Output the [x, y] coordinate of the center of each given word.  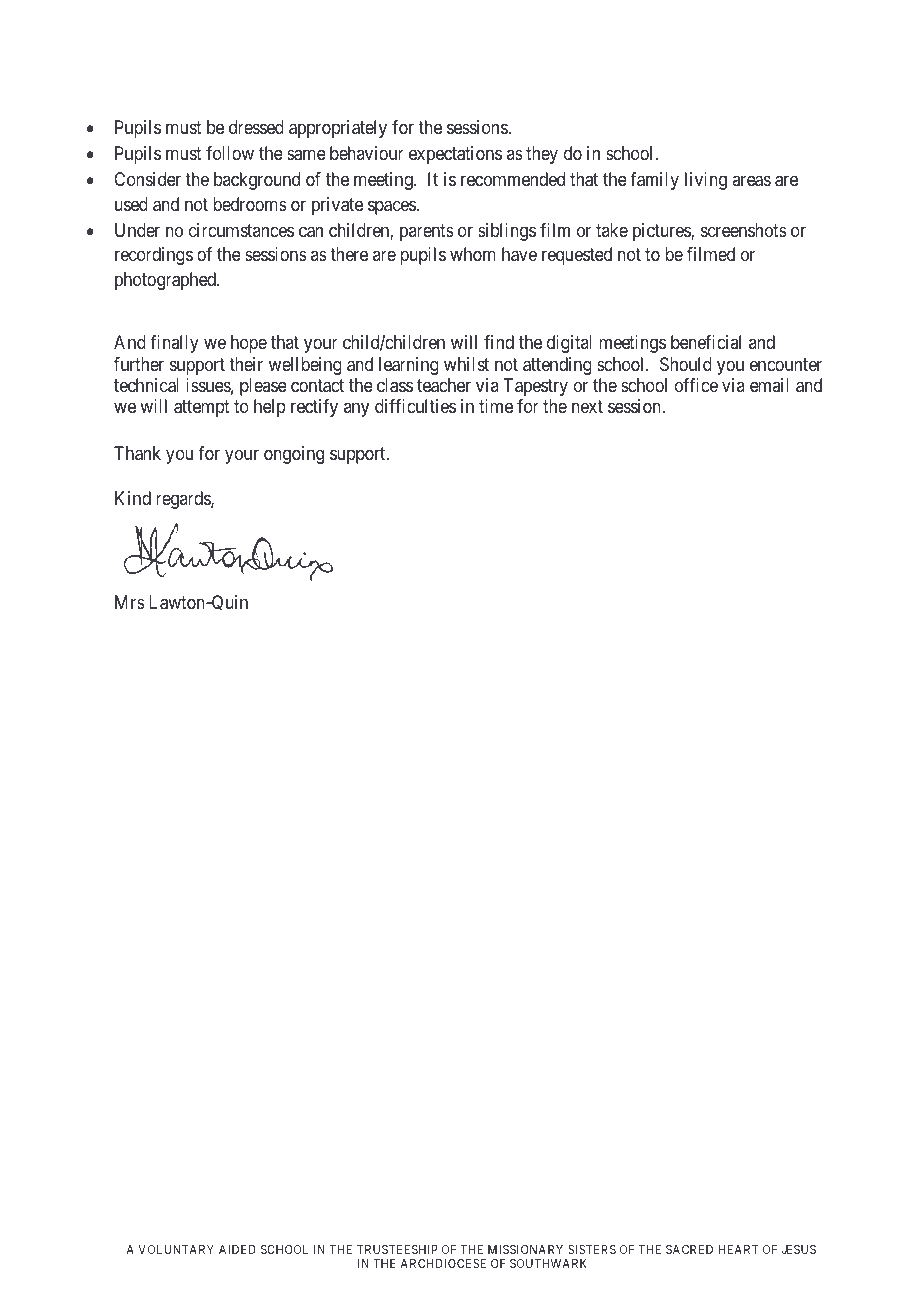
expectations [455, 155]
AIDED [237, 1249]
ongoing [294, 455]
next [587, 407]
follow [230, 153]
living [706, 181]
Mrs [130, 602]
